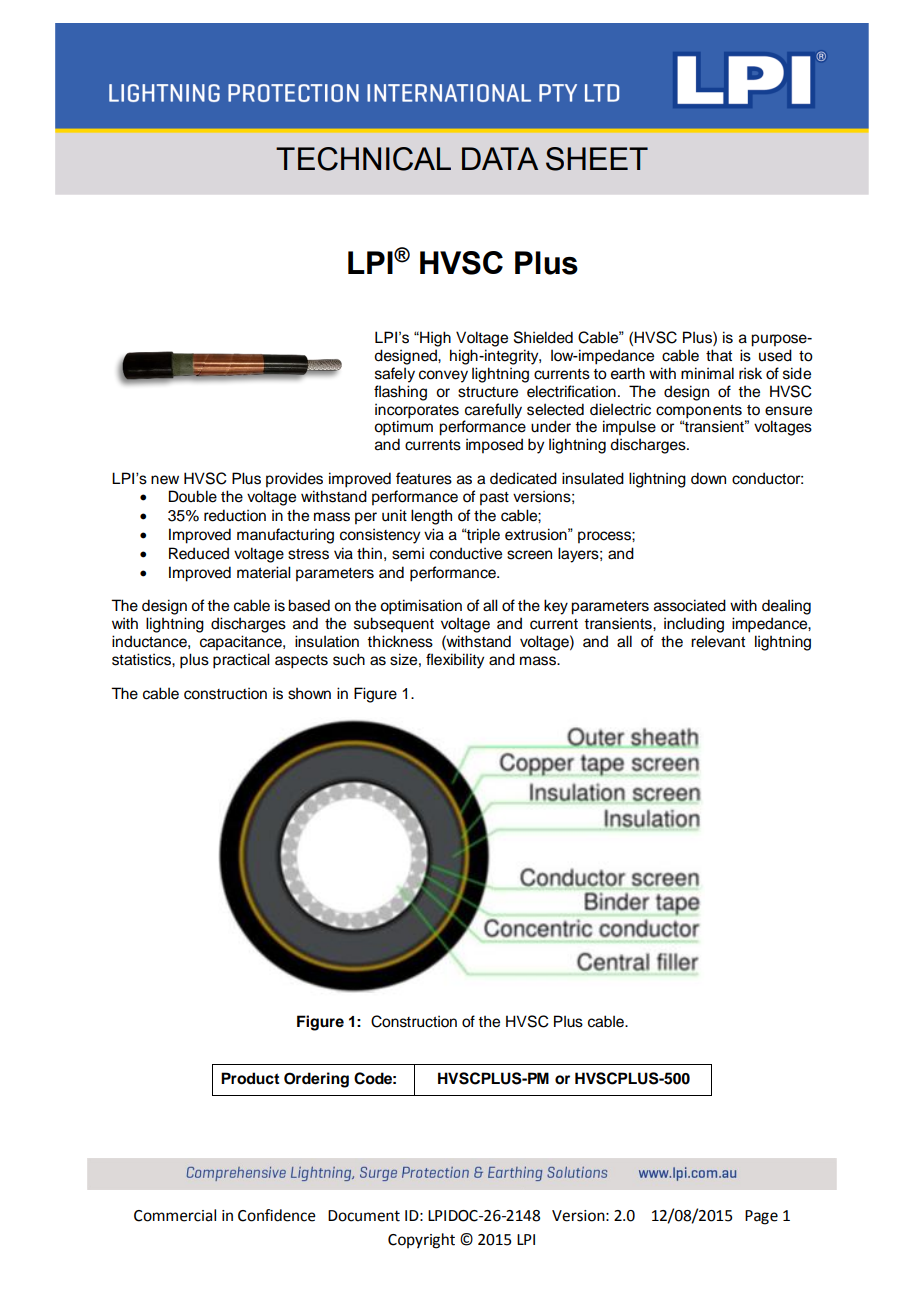 This screenshot has width=924, height=1308. I want to click on imposed, so click(494, 446).
